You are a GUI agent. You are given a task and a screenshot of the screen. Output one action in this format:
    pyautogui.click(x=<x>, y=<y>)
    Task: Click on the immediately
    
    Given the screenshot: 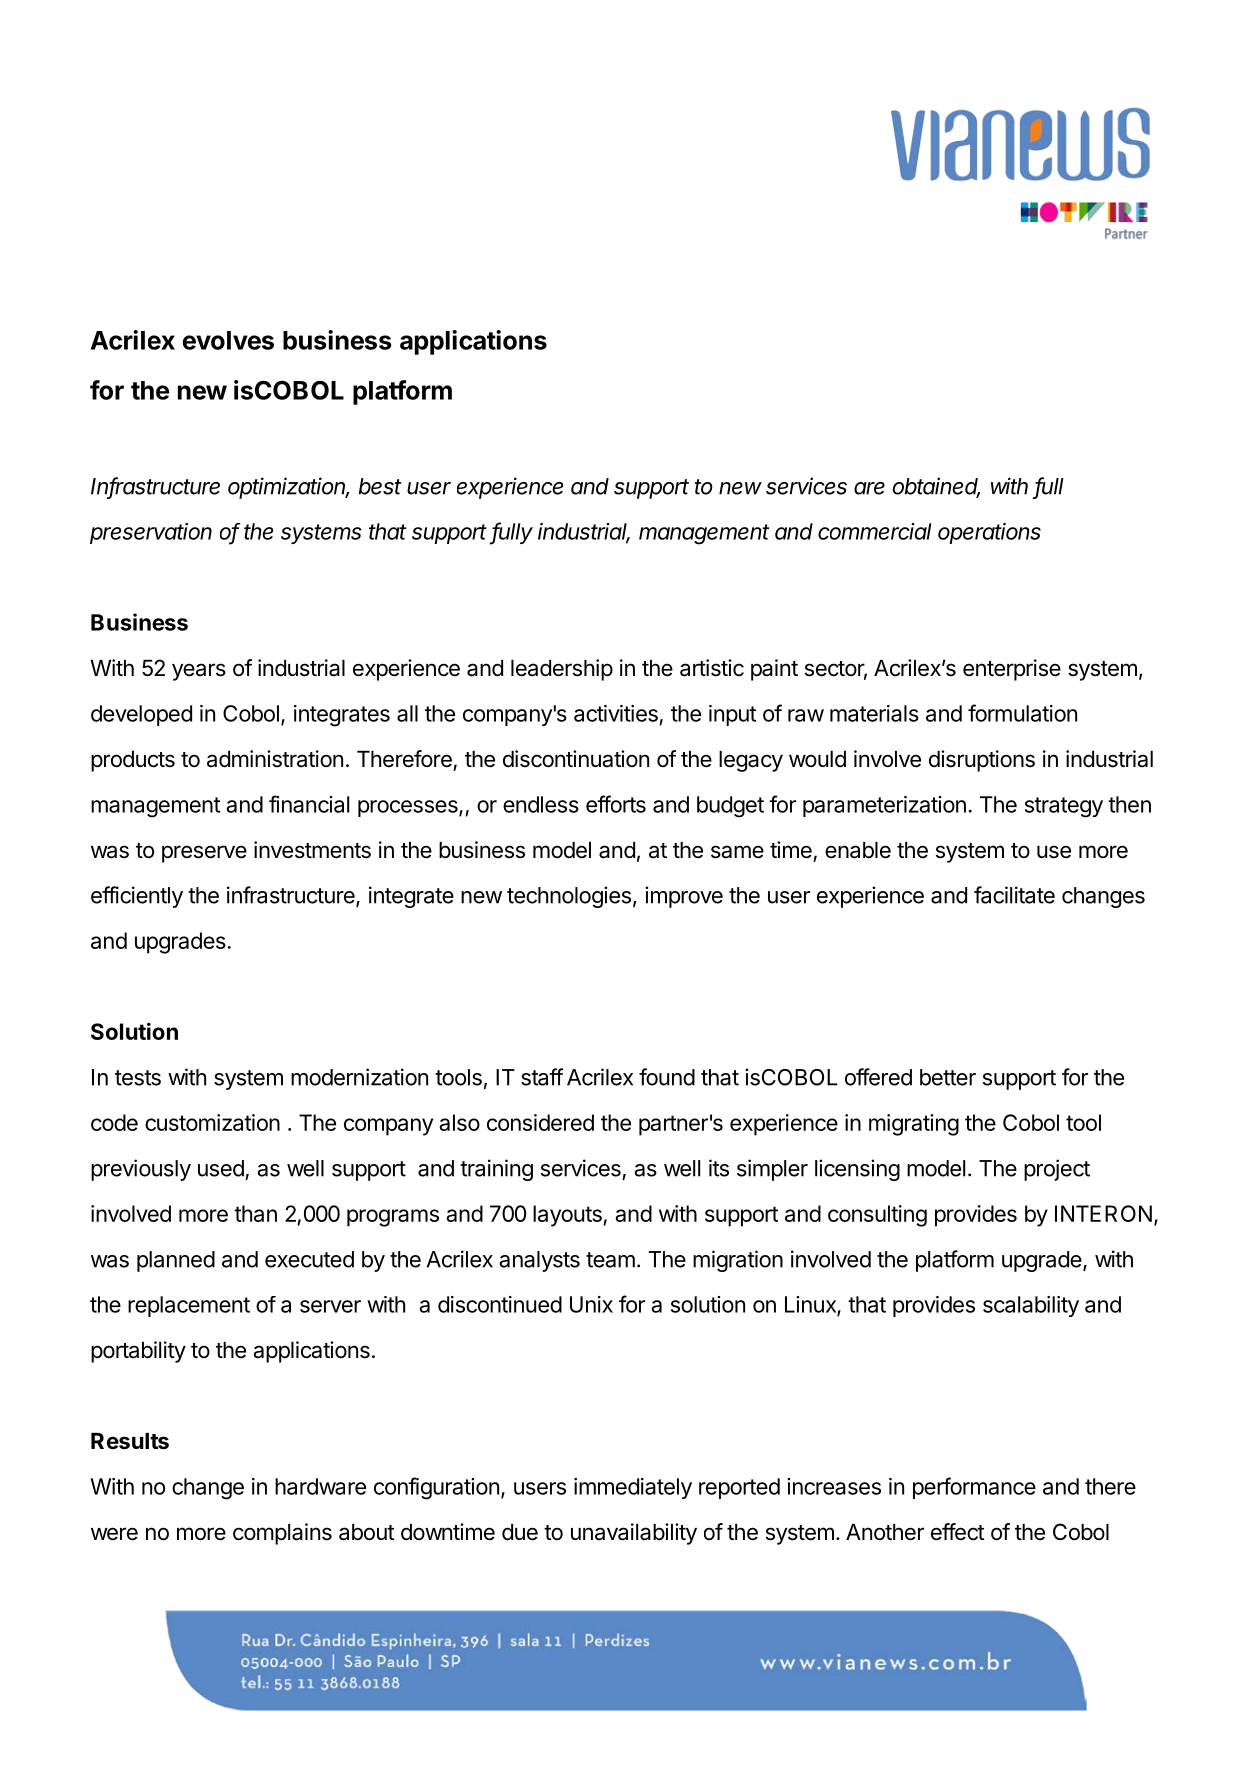 What is the action you would take?
    pyautogui.click(x=633, y=1488)
